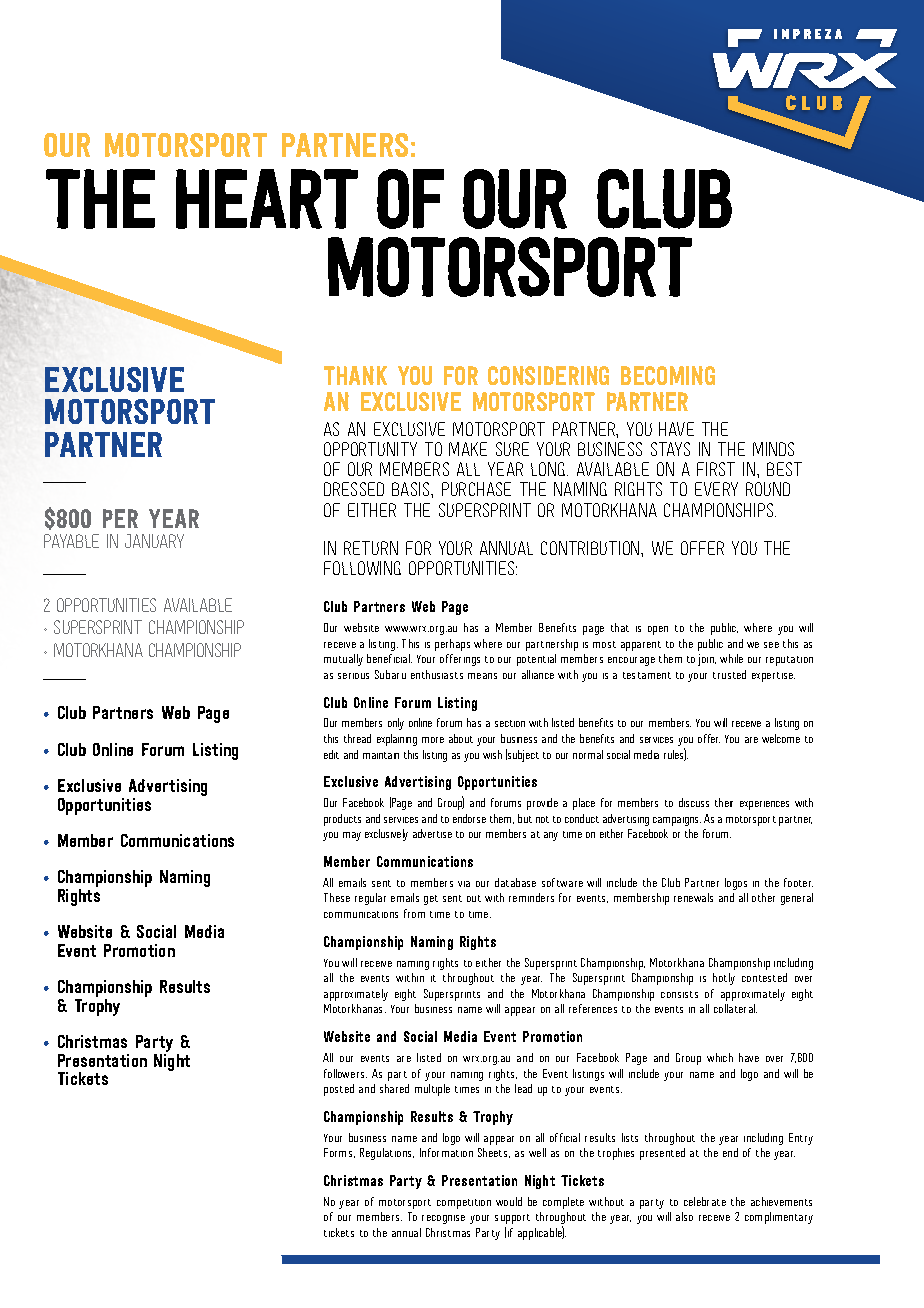  What do you see at coordinates (355, 375) in the document?
I see `THANK` at bounding box center [355, 375].
